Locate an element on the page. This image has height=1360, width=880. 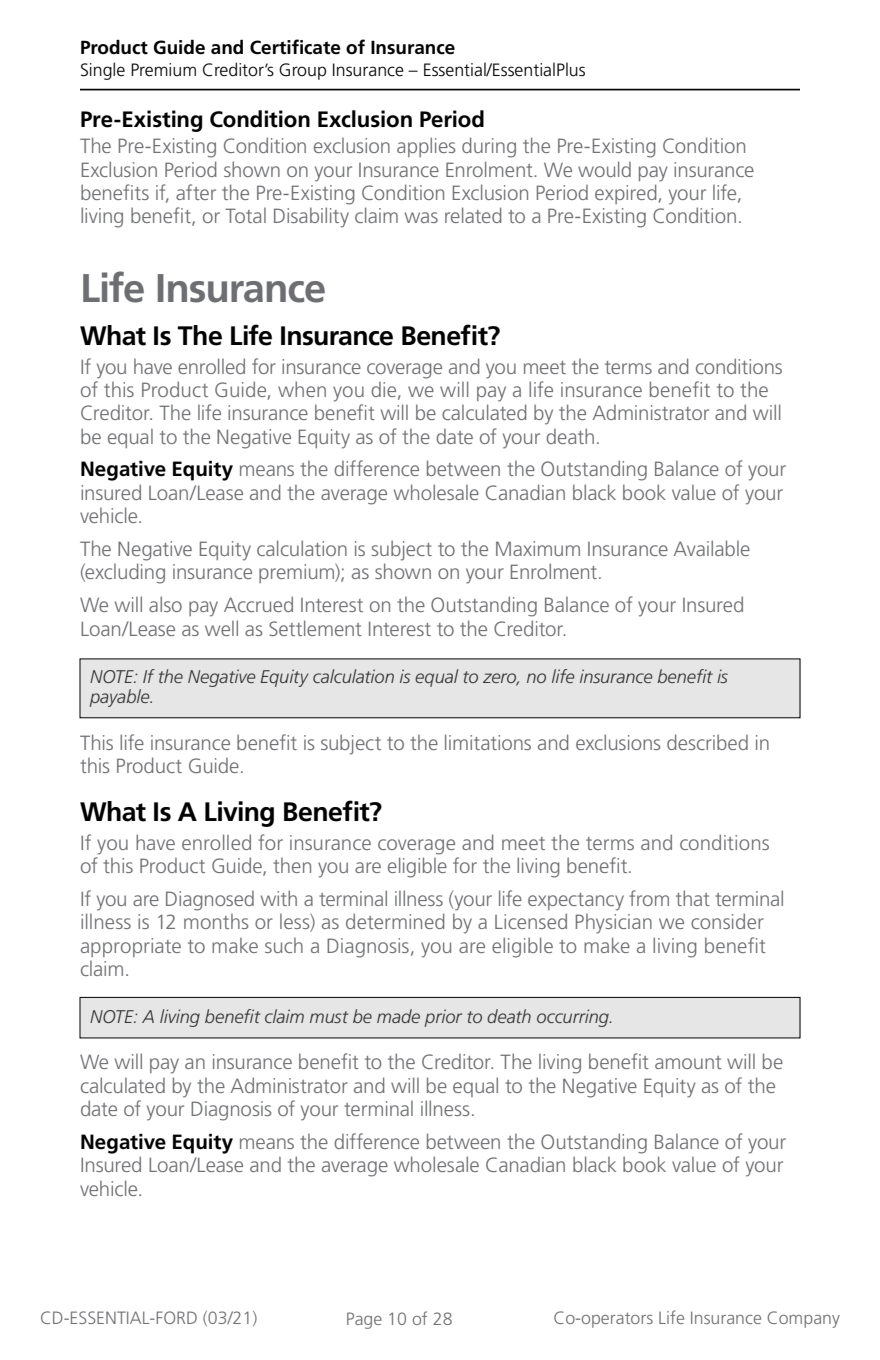
Available is located at coordinates (712, 548).
